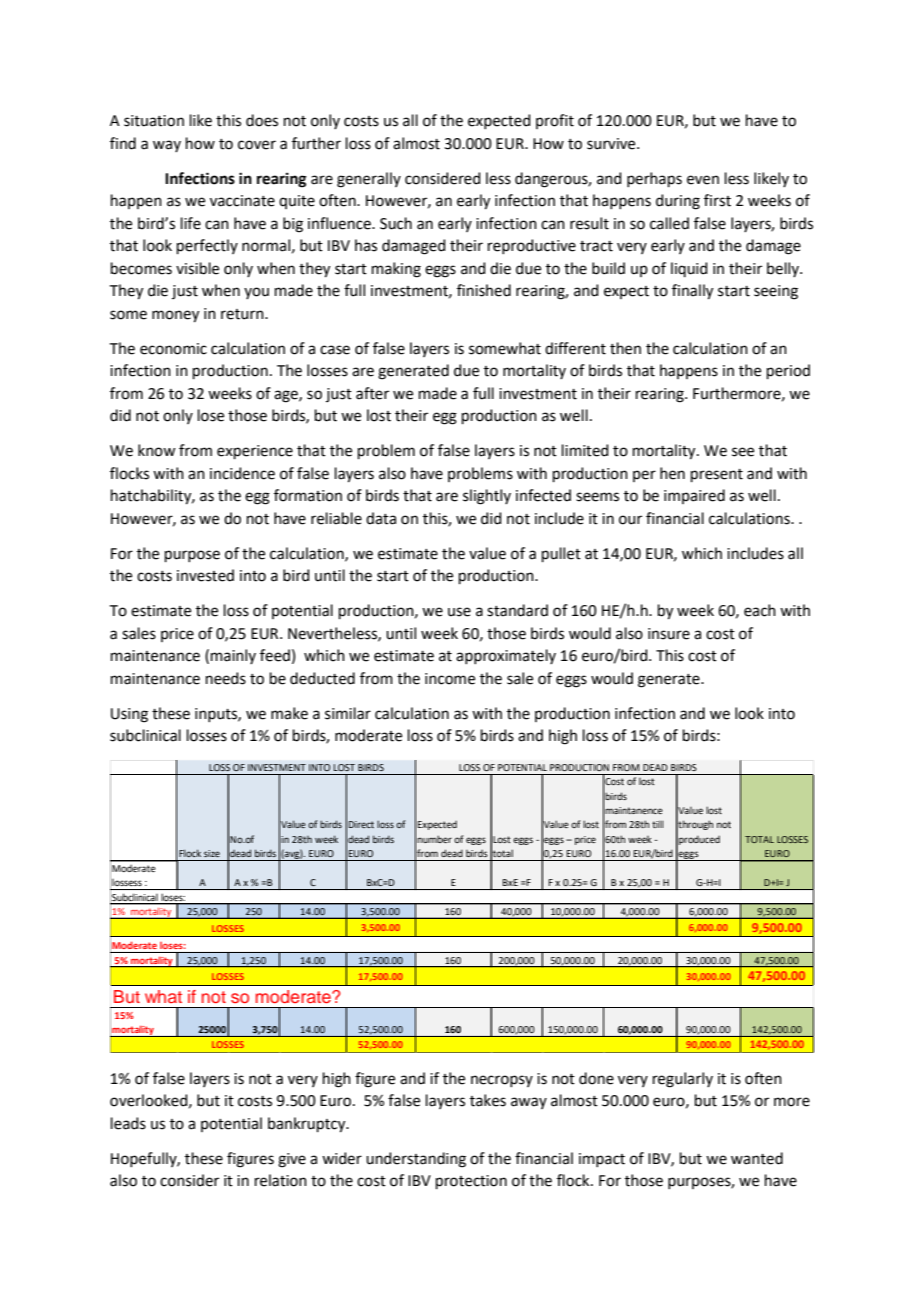 This image has height=1308, width=924. Describe the element at coordinates (703, 180) in the image. I see `even` at that location.
